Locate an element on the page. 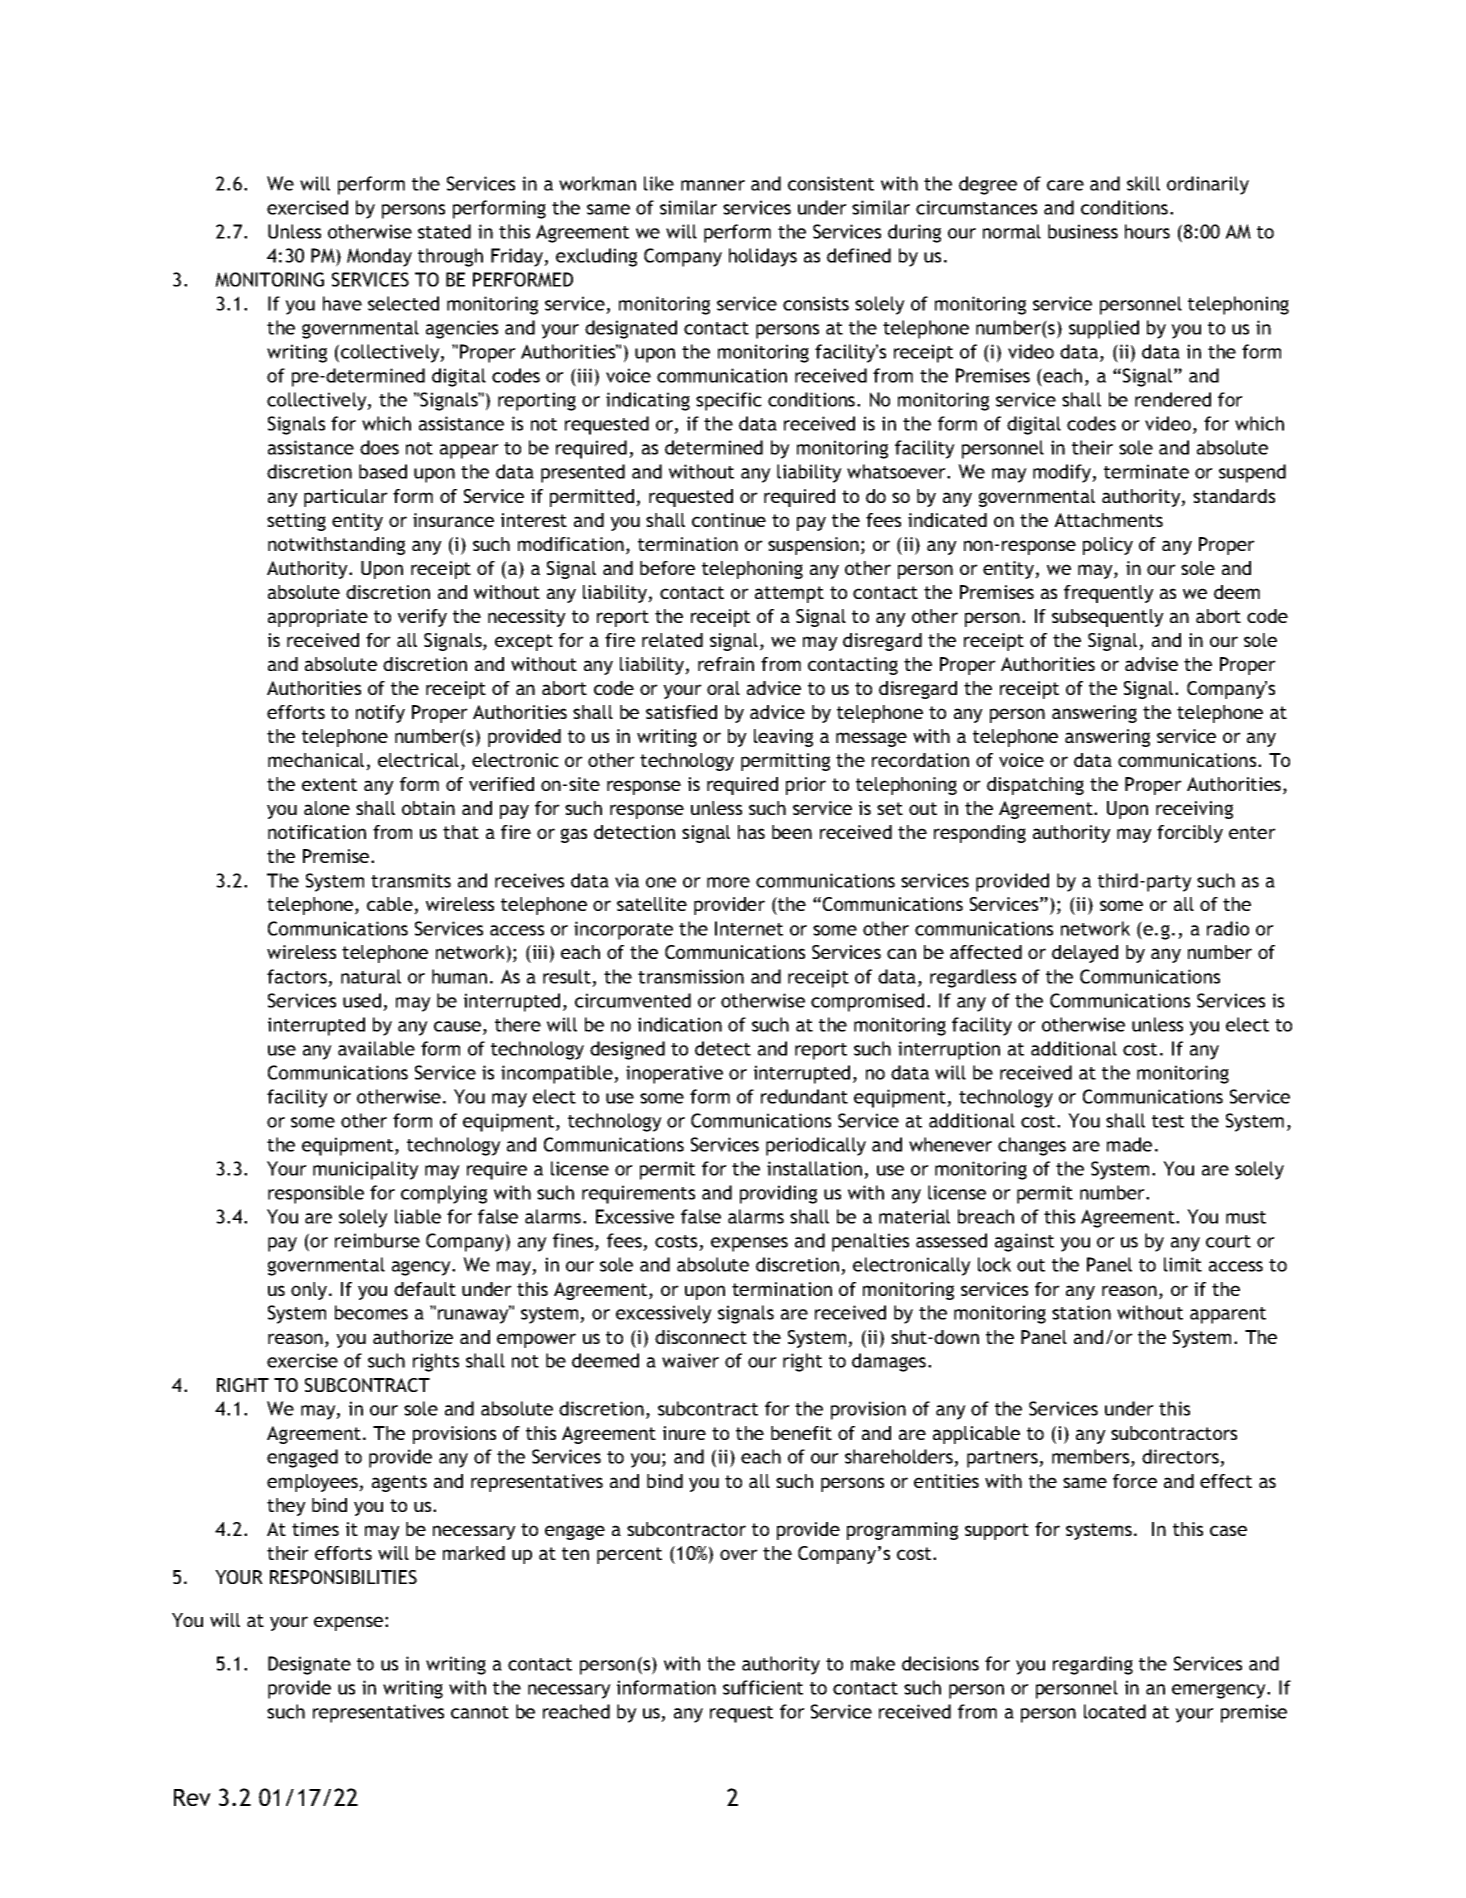  sufficient is located at coordinates (763, 1687).
